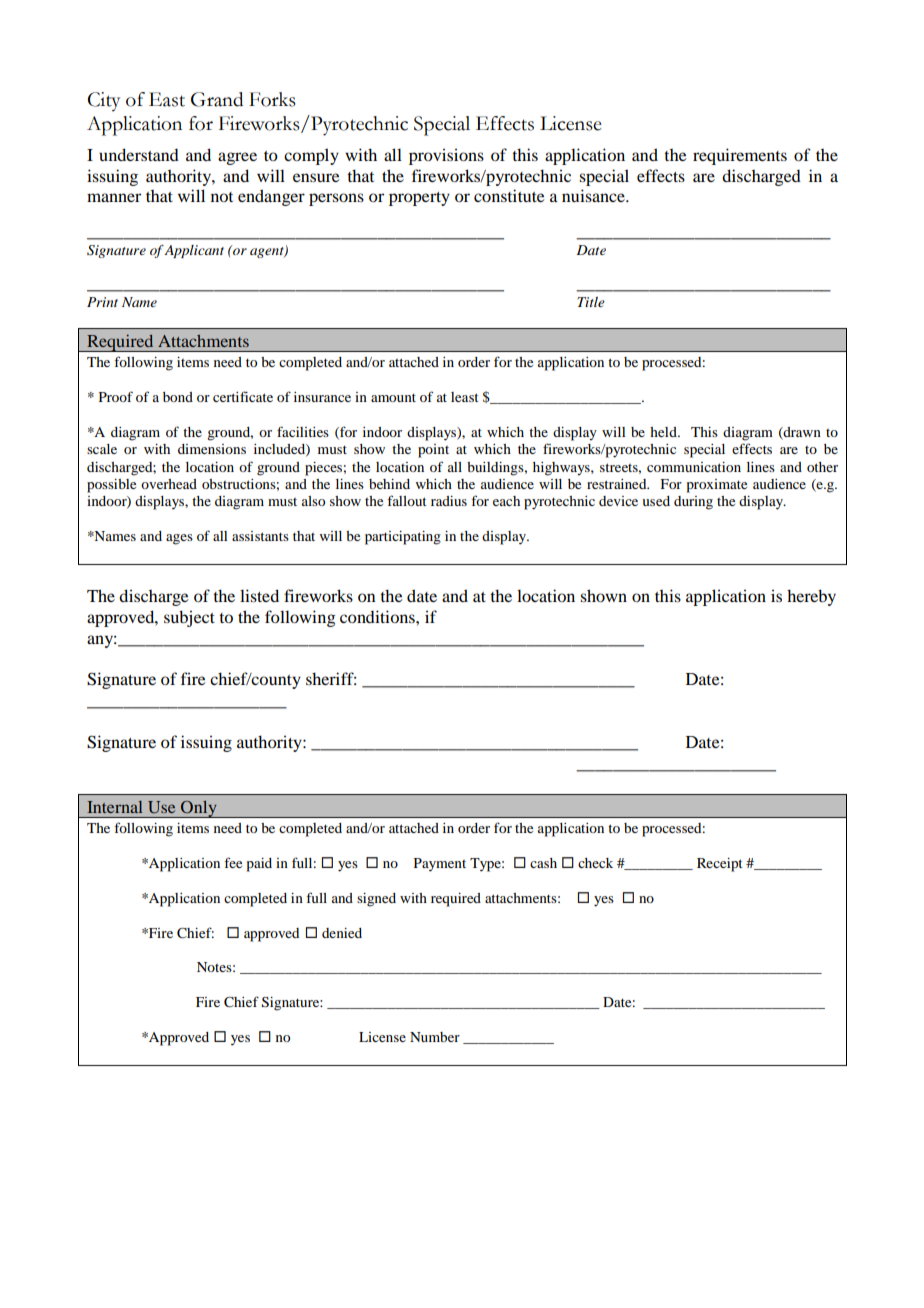 The width and height of the image is (924, 1308). What do you see at coordinates (595, 863) in the image?
I see `check` at bounding box center [595, 863].
